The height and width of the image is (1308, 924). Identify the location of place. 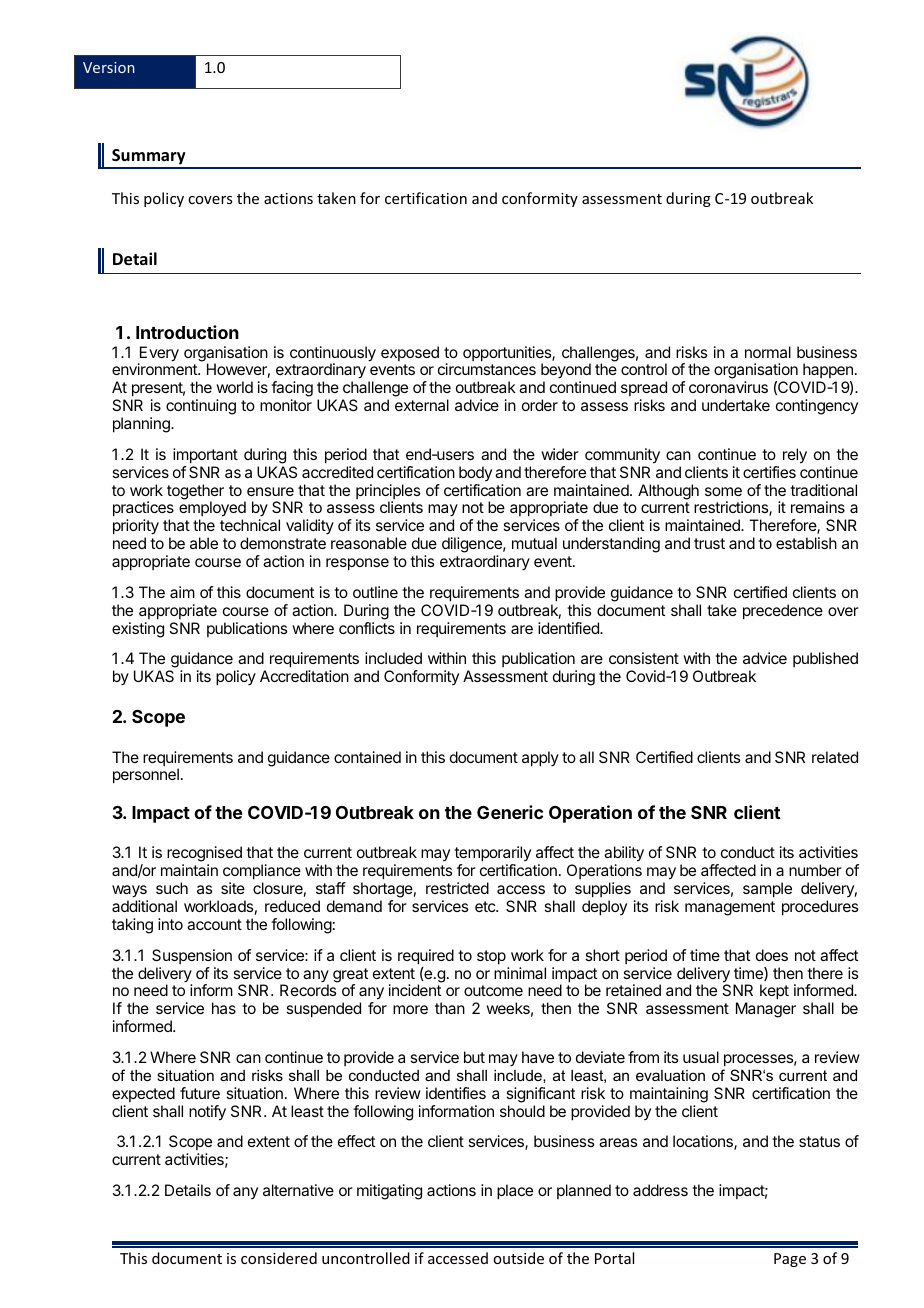
(515, 1192).
